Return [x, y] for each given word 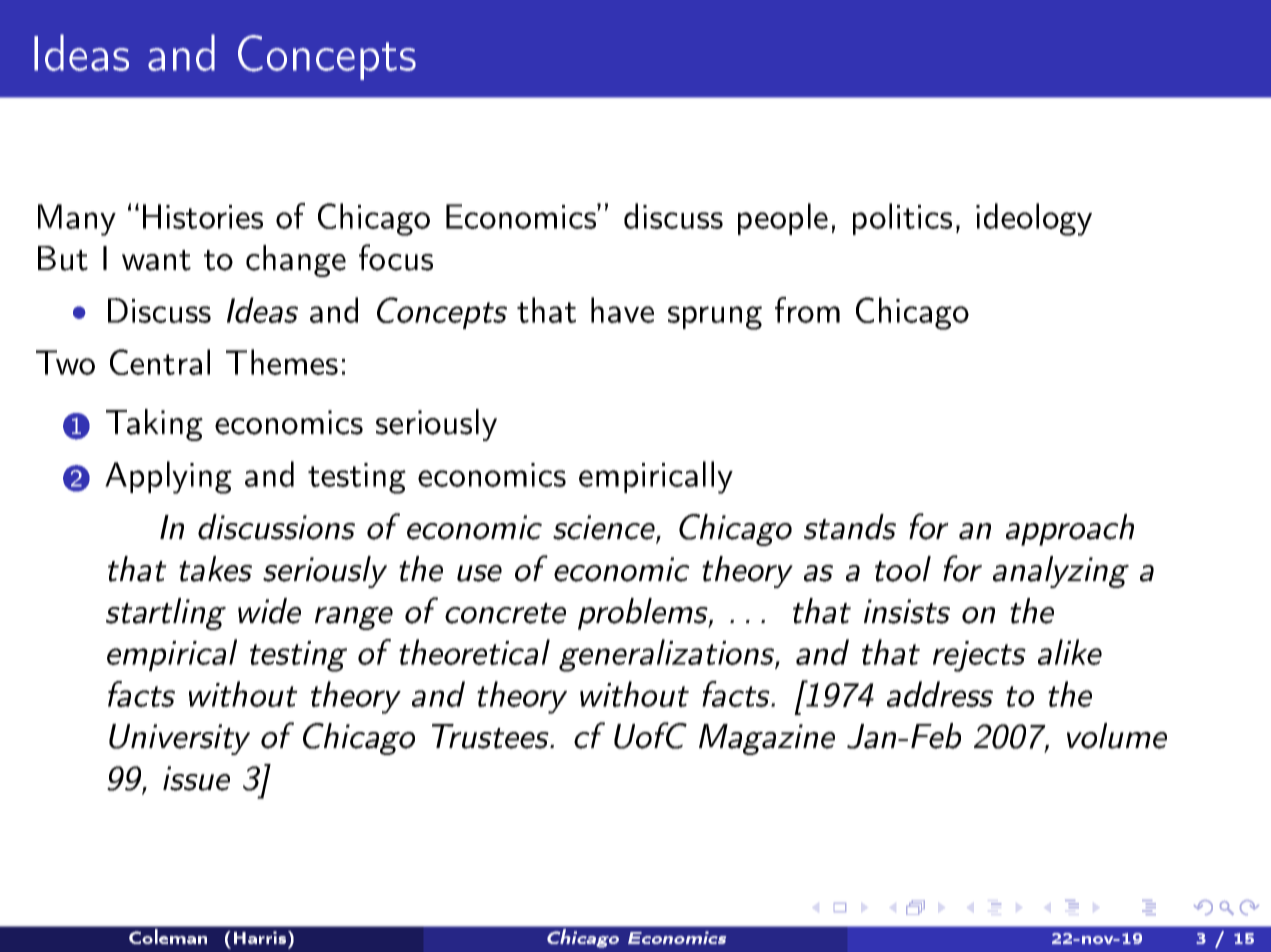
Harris [261, 937]
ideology [1034, 219]
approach [1070, 530]
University [179, 739]
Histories [203, 216]
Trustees [491, 736]
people [783, 219]
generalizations [667, 655]
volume [1117, 736]
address [940, 694]
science [605, 528]
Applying [168, 477]
